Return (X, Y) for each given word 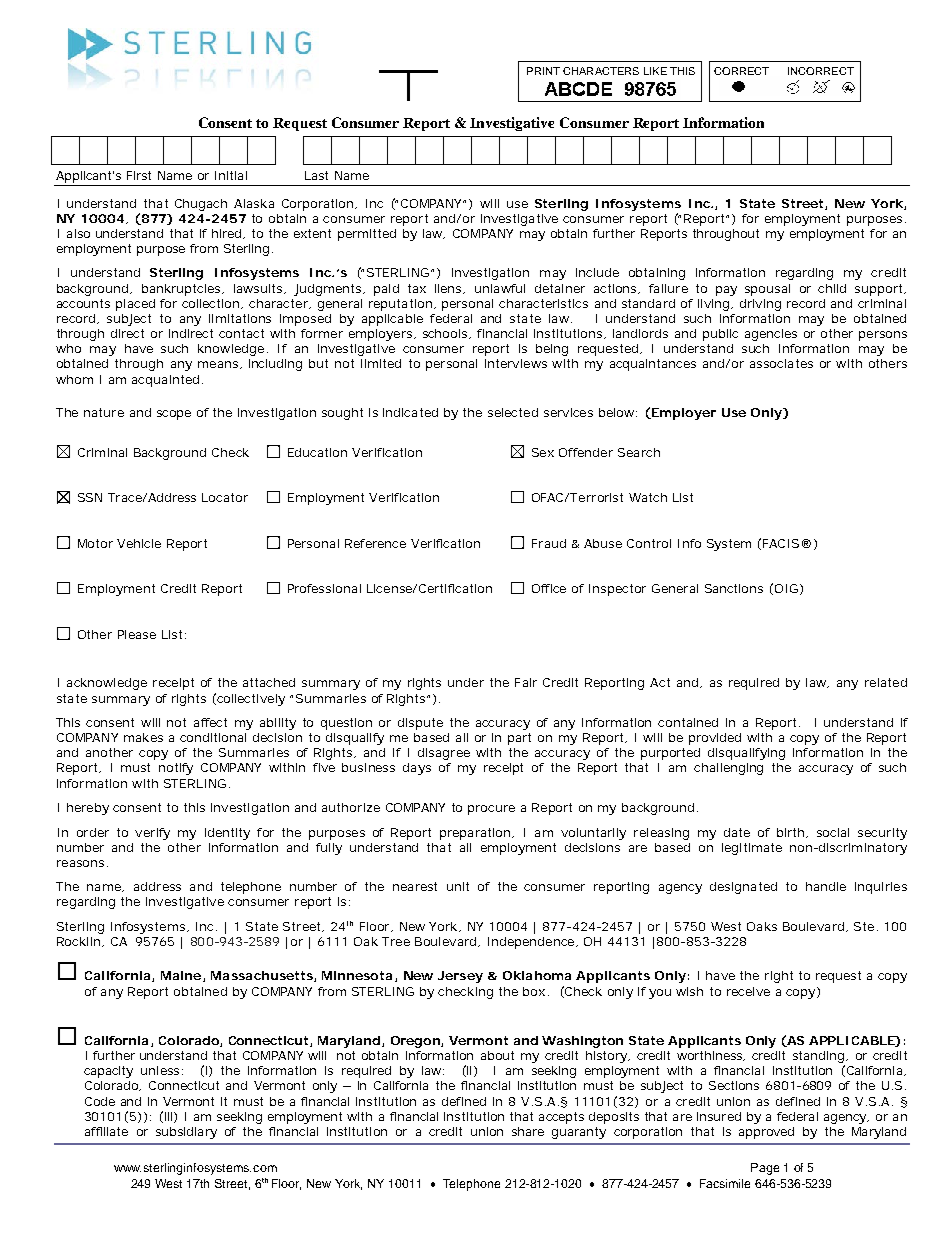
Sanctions (734, 588)
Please (137, 634)
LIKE (655, 71)
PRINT (543, 71)
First (139, 175)
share (528, 1131)
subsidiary (186, 1133)
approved (766, 1133)
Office (549, 588)
